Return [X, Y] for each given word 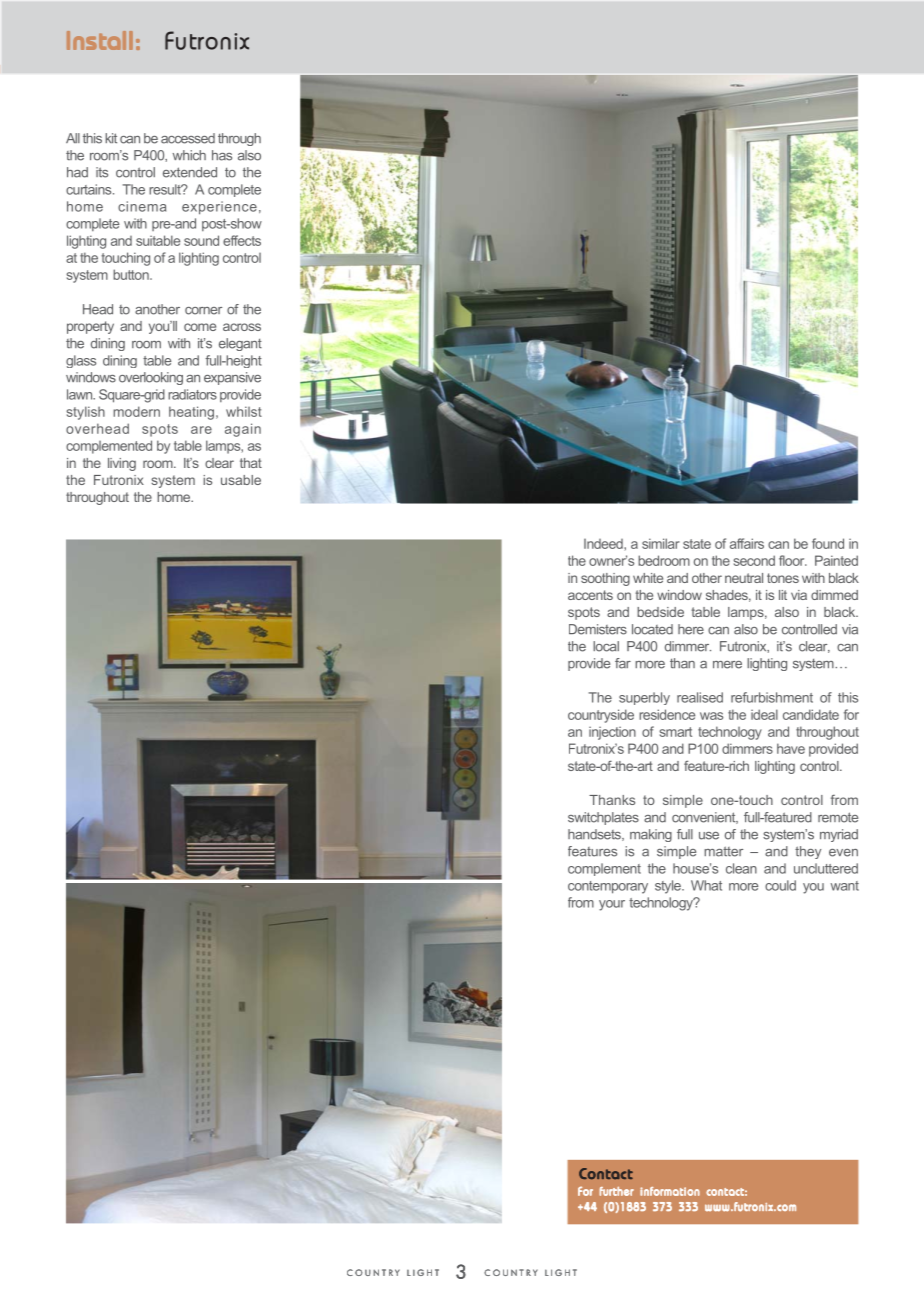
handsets [595, 835]
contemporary [608, 887]
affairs [747, 543]
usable [241, 480]
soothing [605, 579]
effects [242, 240]
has [222, 155]
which [189, 155]
